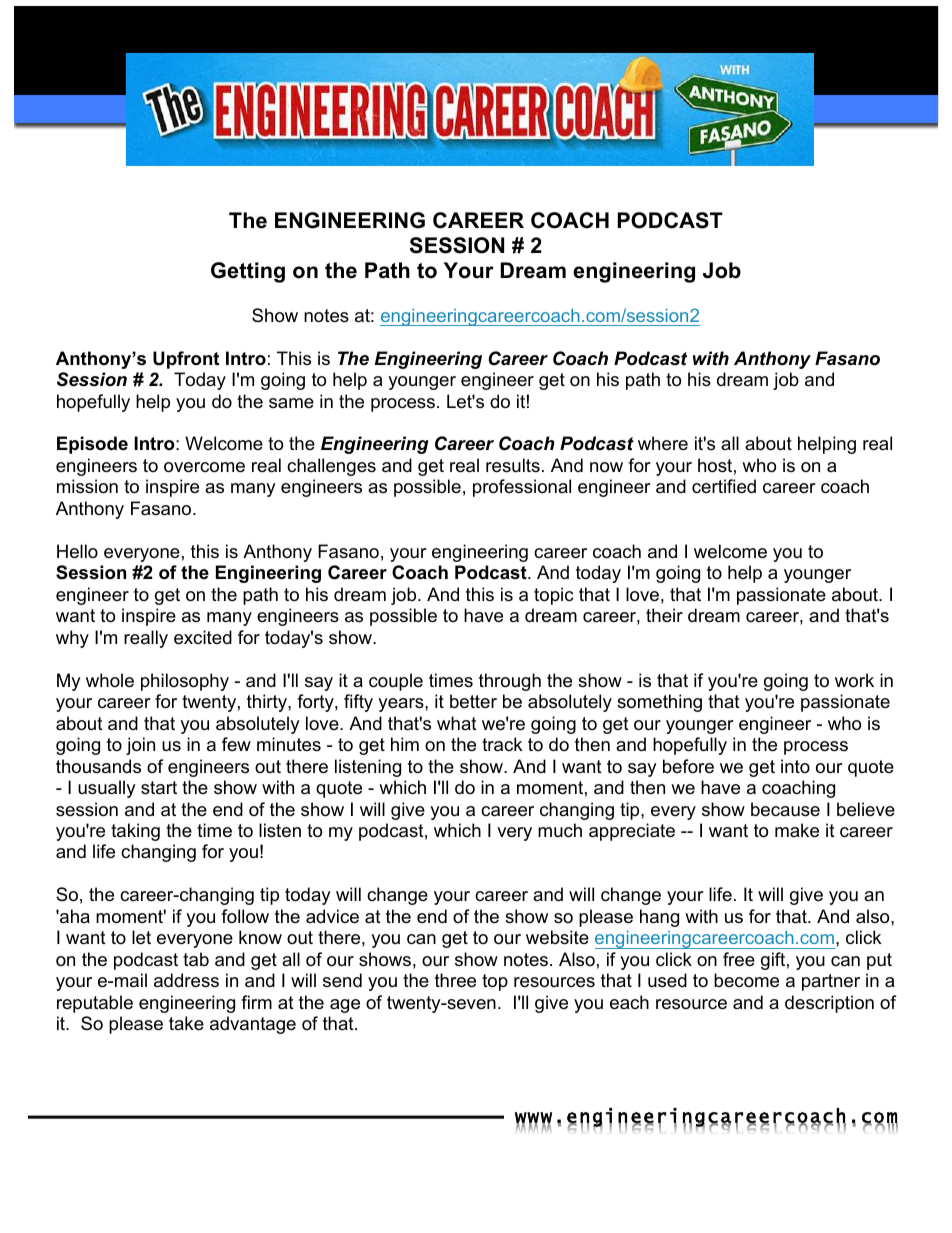 Image resolution: width=952 pixels, height=1233 pixels. Describe the element at coordinates (854, 680) in the screenshot. I see `work` at that location.
